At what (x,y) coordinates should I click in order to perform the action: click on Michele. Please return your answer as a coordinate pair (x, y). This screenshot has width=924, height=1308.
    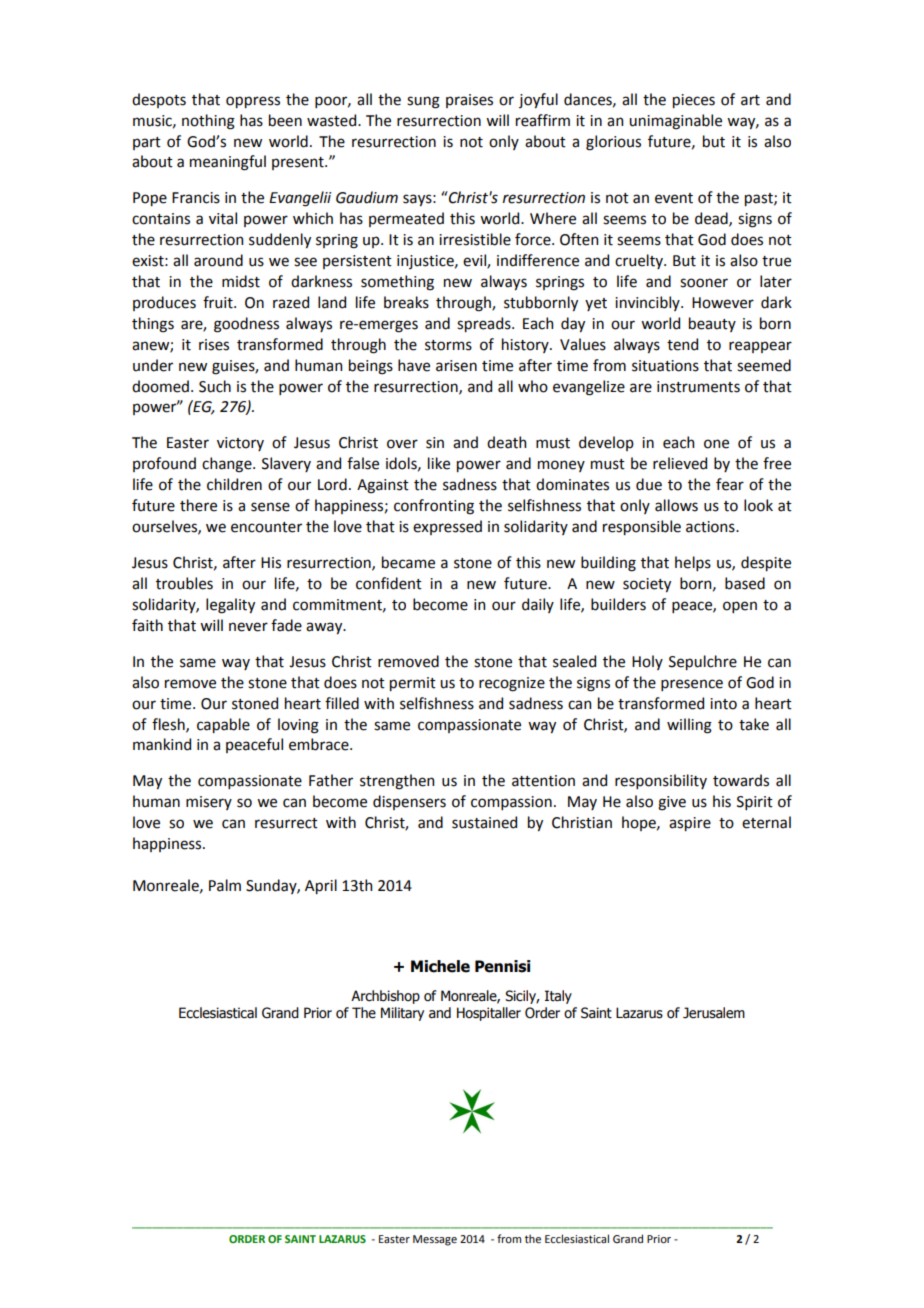
    Looking at the image, I should click on (440, 966).
